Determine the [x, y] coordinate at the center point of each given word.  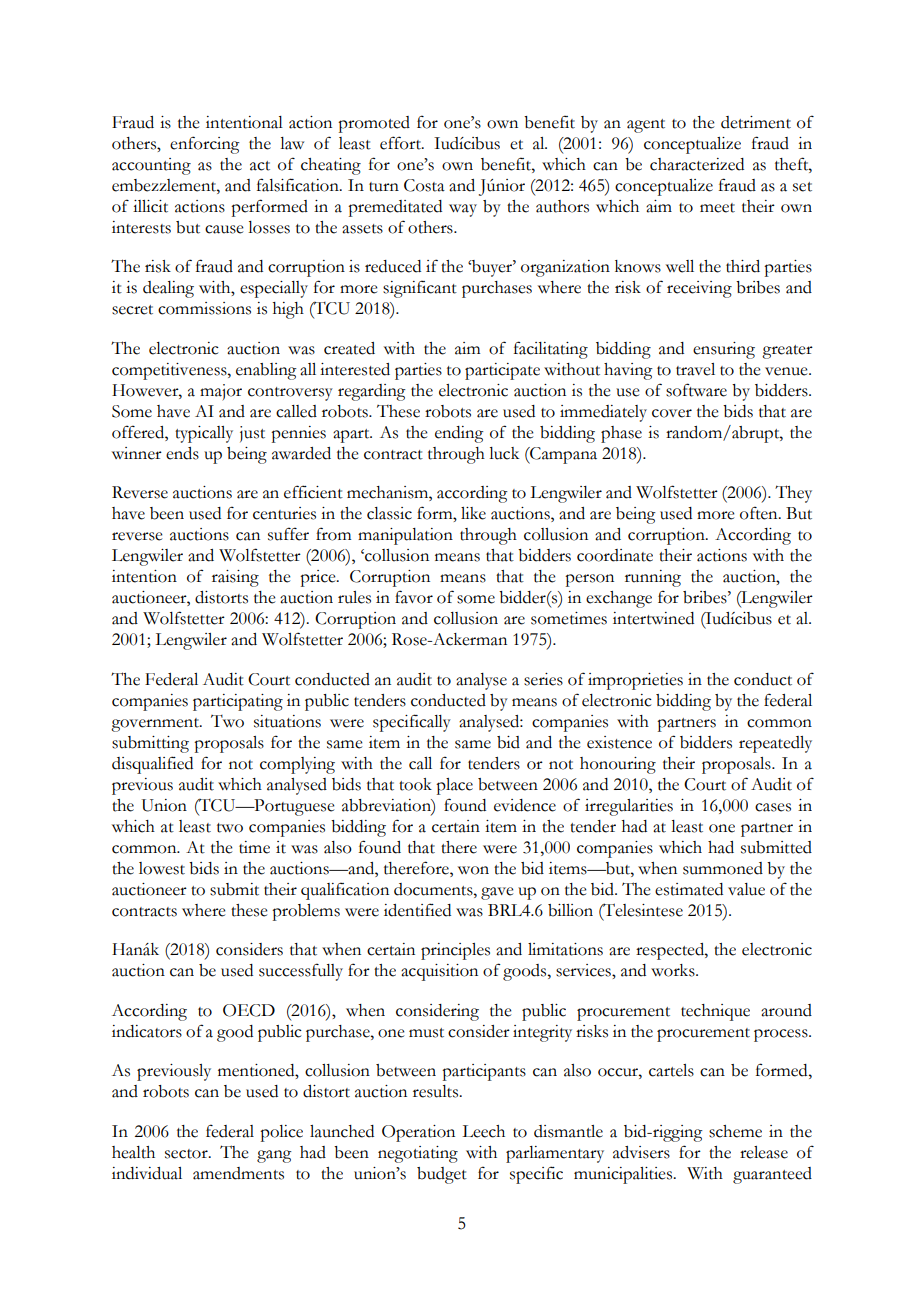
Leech [483, 1131]
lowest [162, 868]
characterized [697, 164]
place [454, 786]
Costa [424, 185]
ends [182, 453]
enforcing [205, 145]
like [473, 513]
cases [773, 807]
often [760, 513]
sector [187, 1154]
